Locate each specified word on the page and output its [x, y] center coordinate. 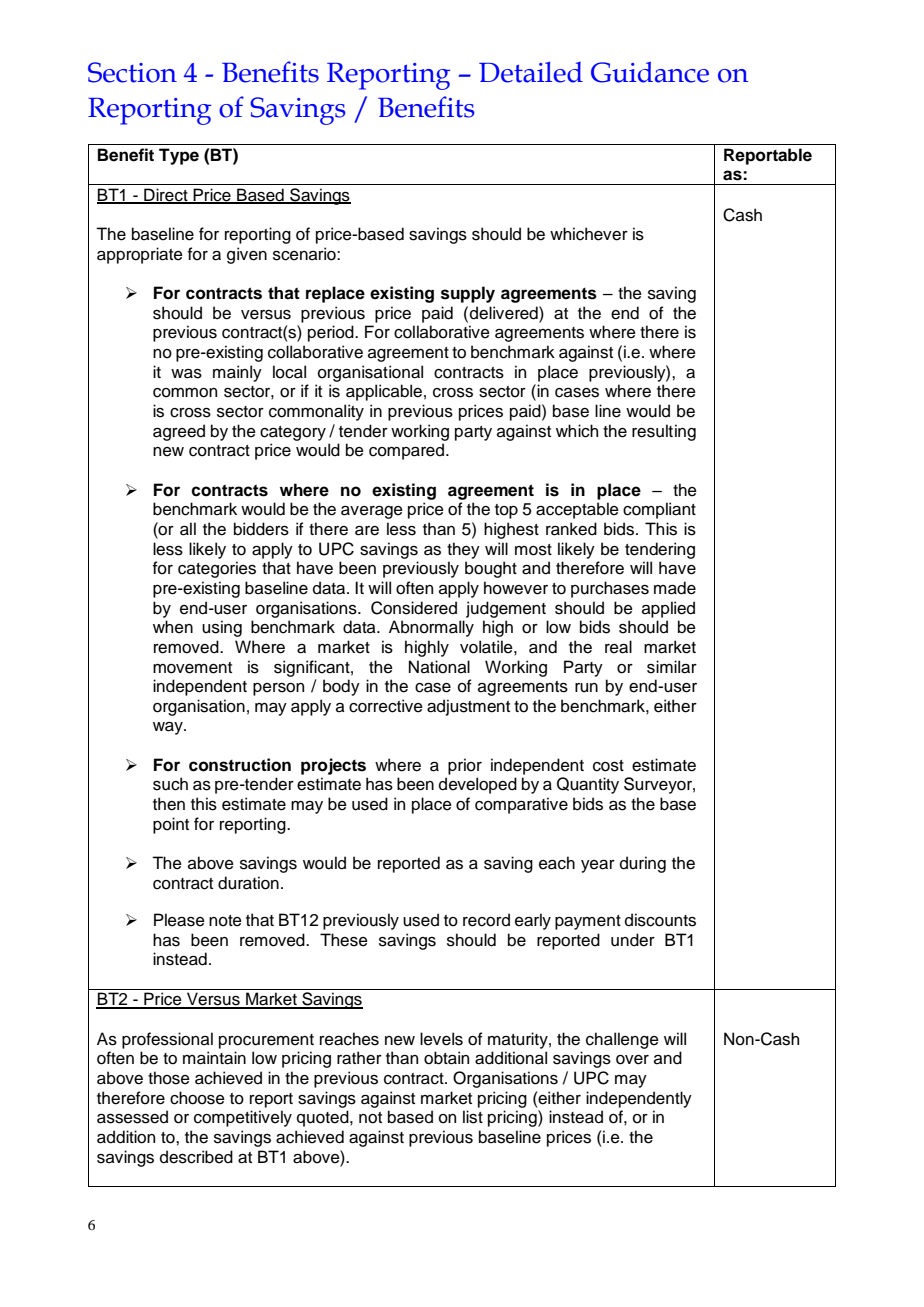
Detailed [531, 72]
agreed [179, 432]
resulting [664, 432]
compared [408, 451]
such [170, 784]
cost [608, 766]
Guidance [650, 72]
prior [465, 766]
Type [179, 156]
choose [197, 1098]
